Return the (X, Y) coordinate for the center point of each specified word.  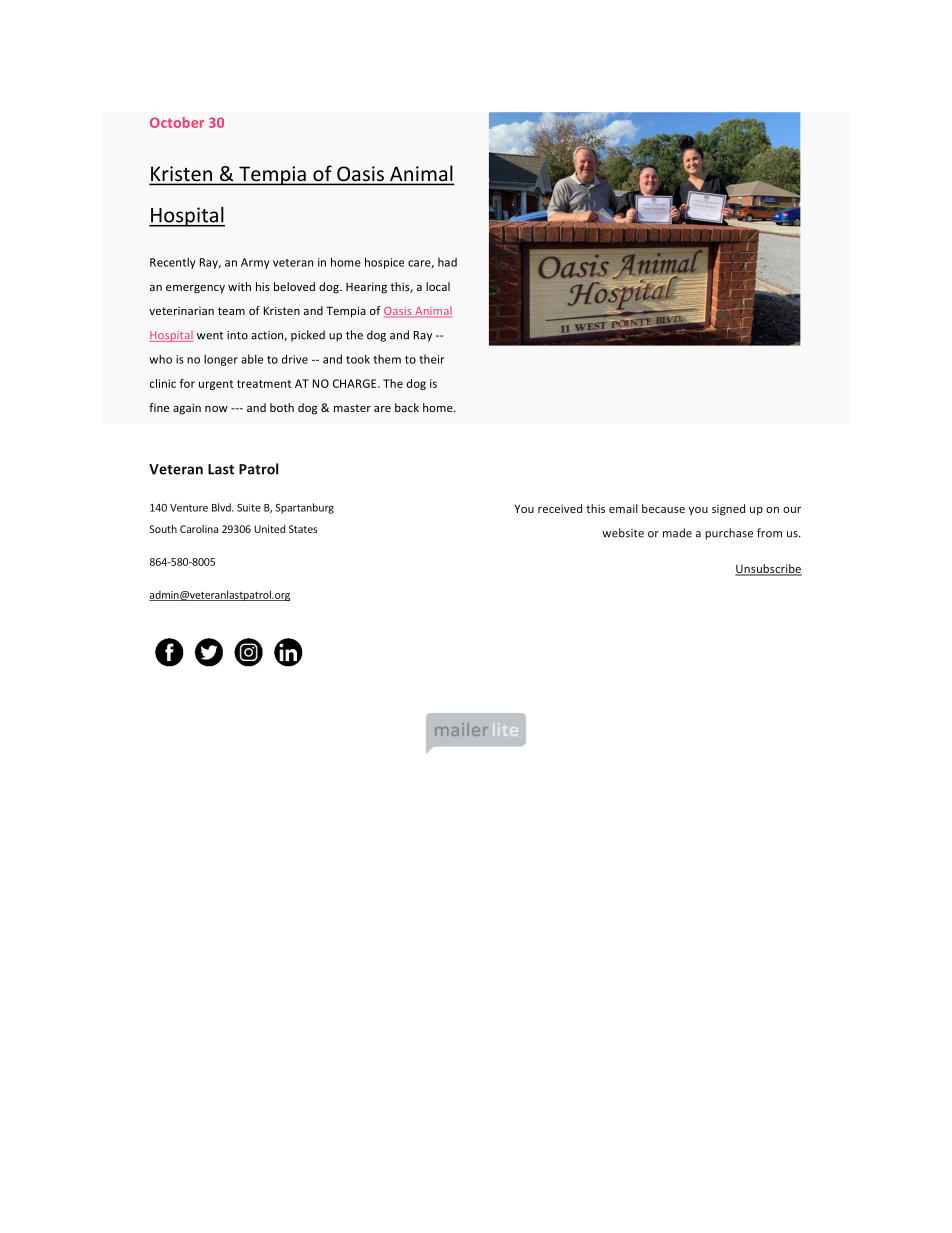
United (269, 529)
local (438, 286)
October (177, 122)
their (431, 359)
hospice (384, 263)
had (447, 262)
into (237, 335)
